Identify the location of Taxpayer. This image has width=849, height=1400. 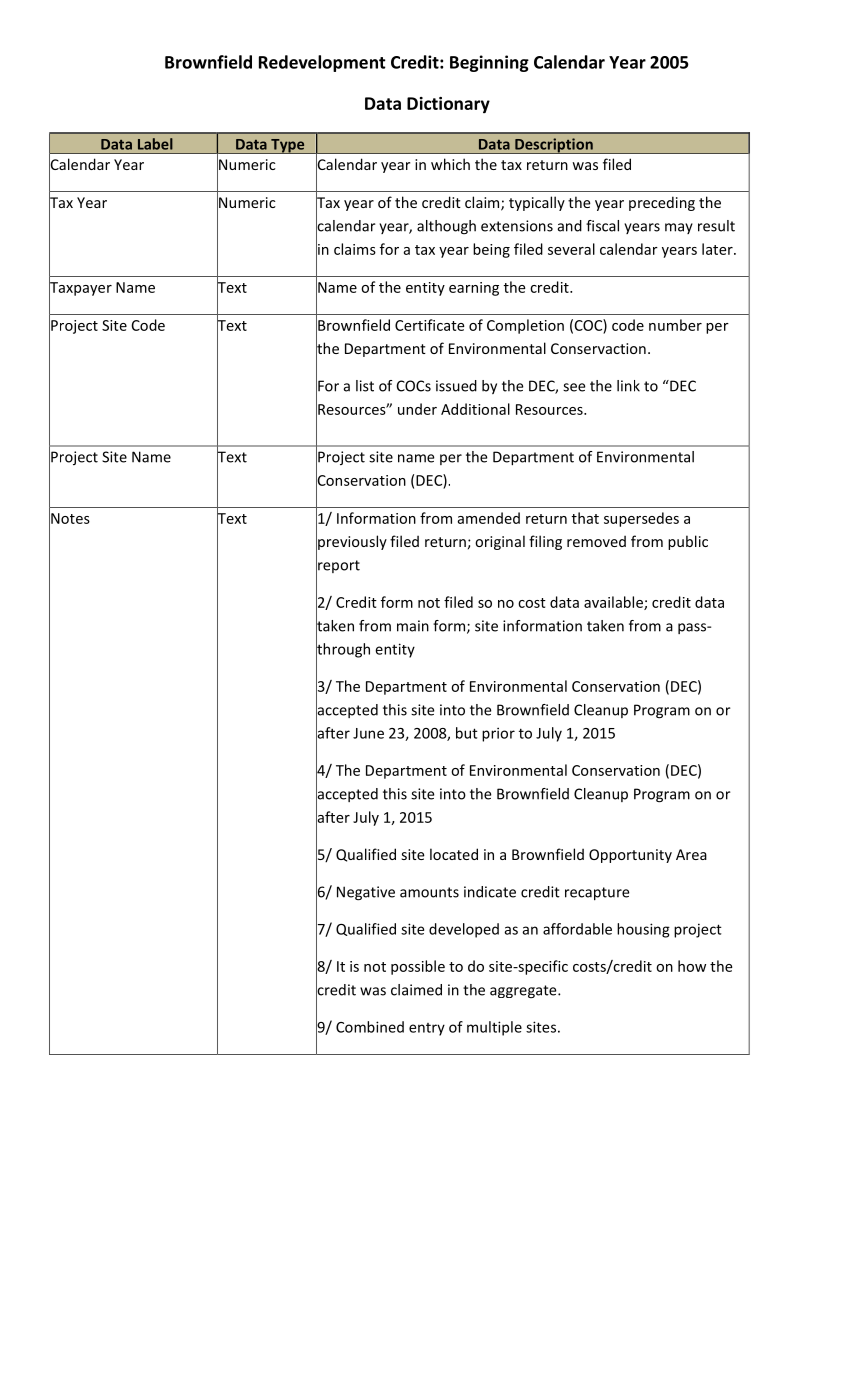
(80, 289).
